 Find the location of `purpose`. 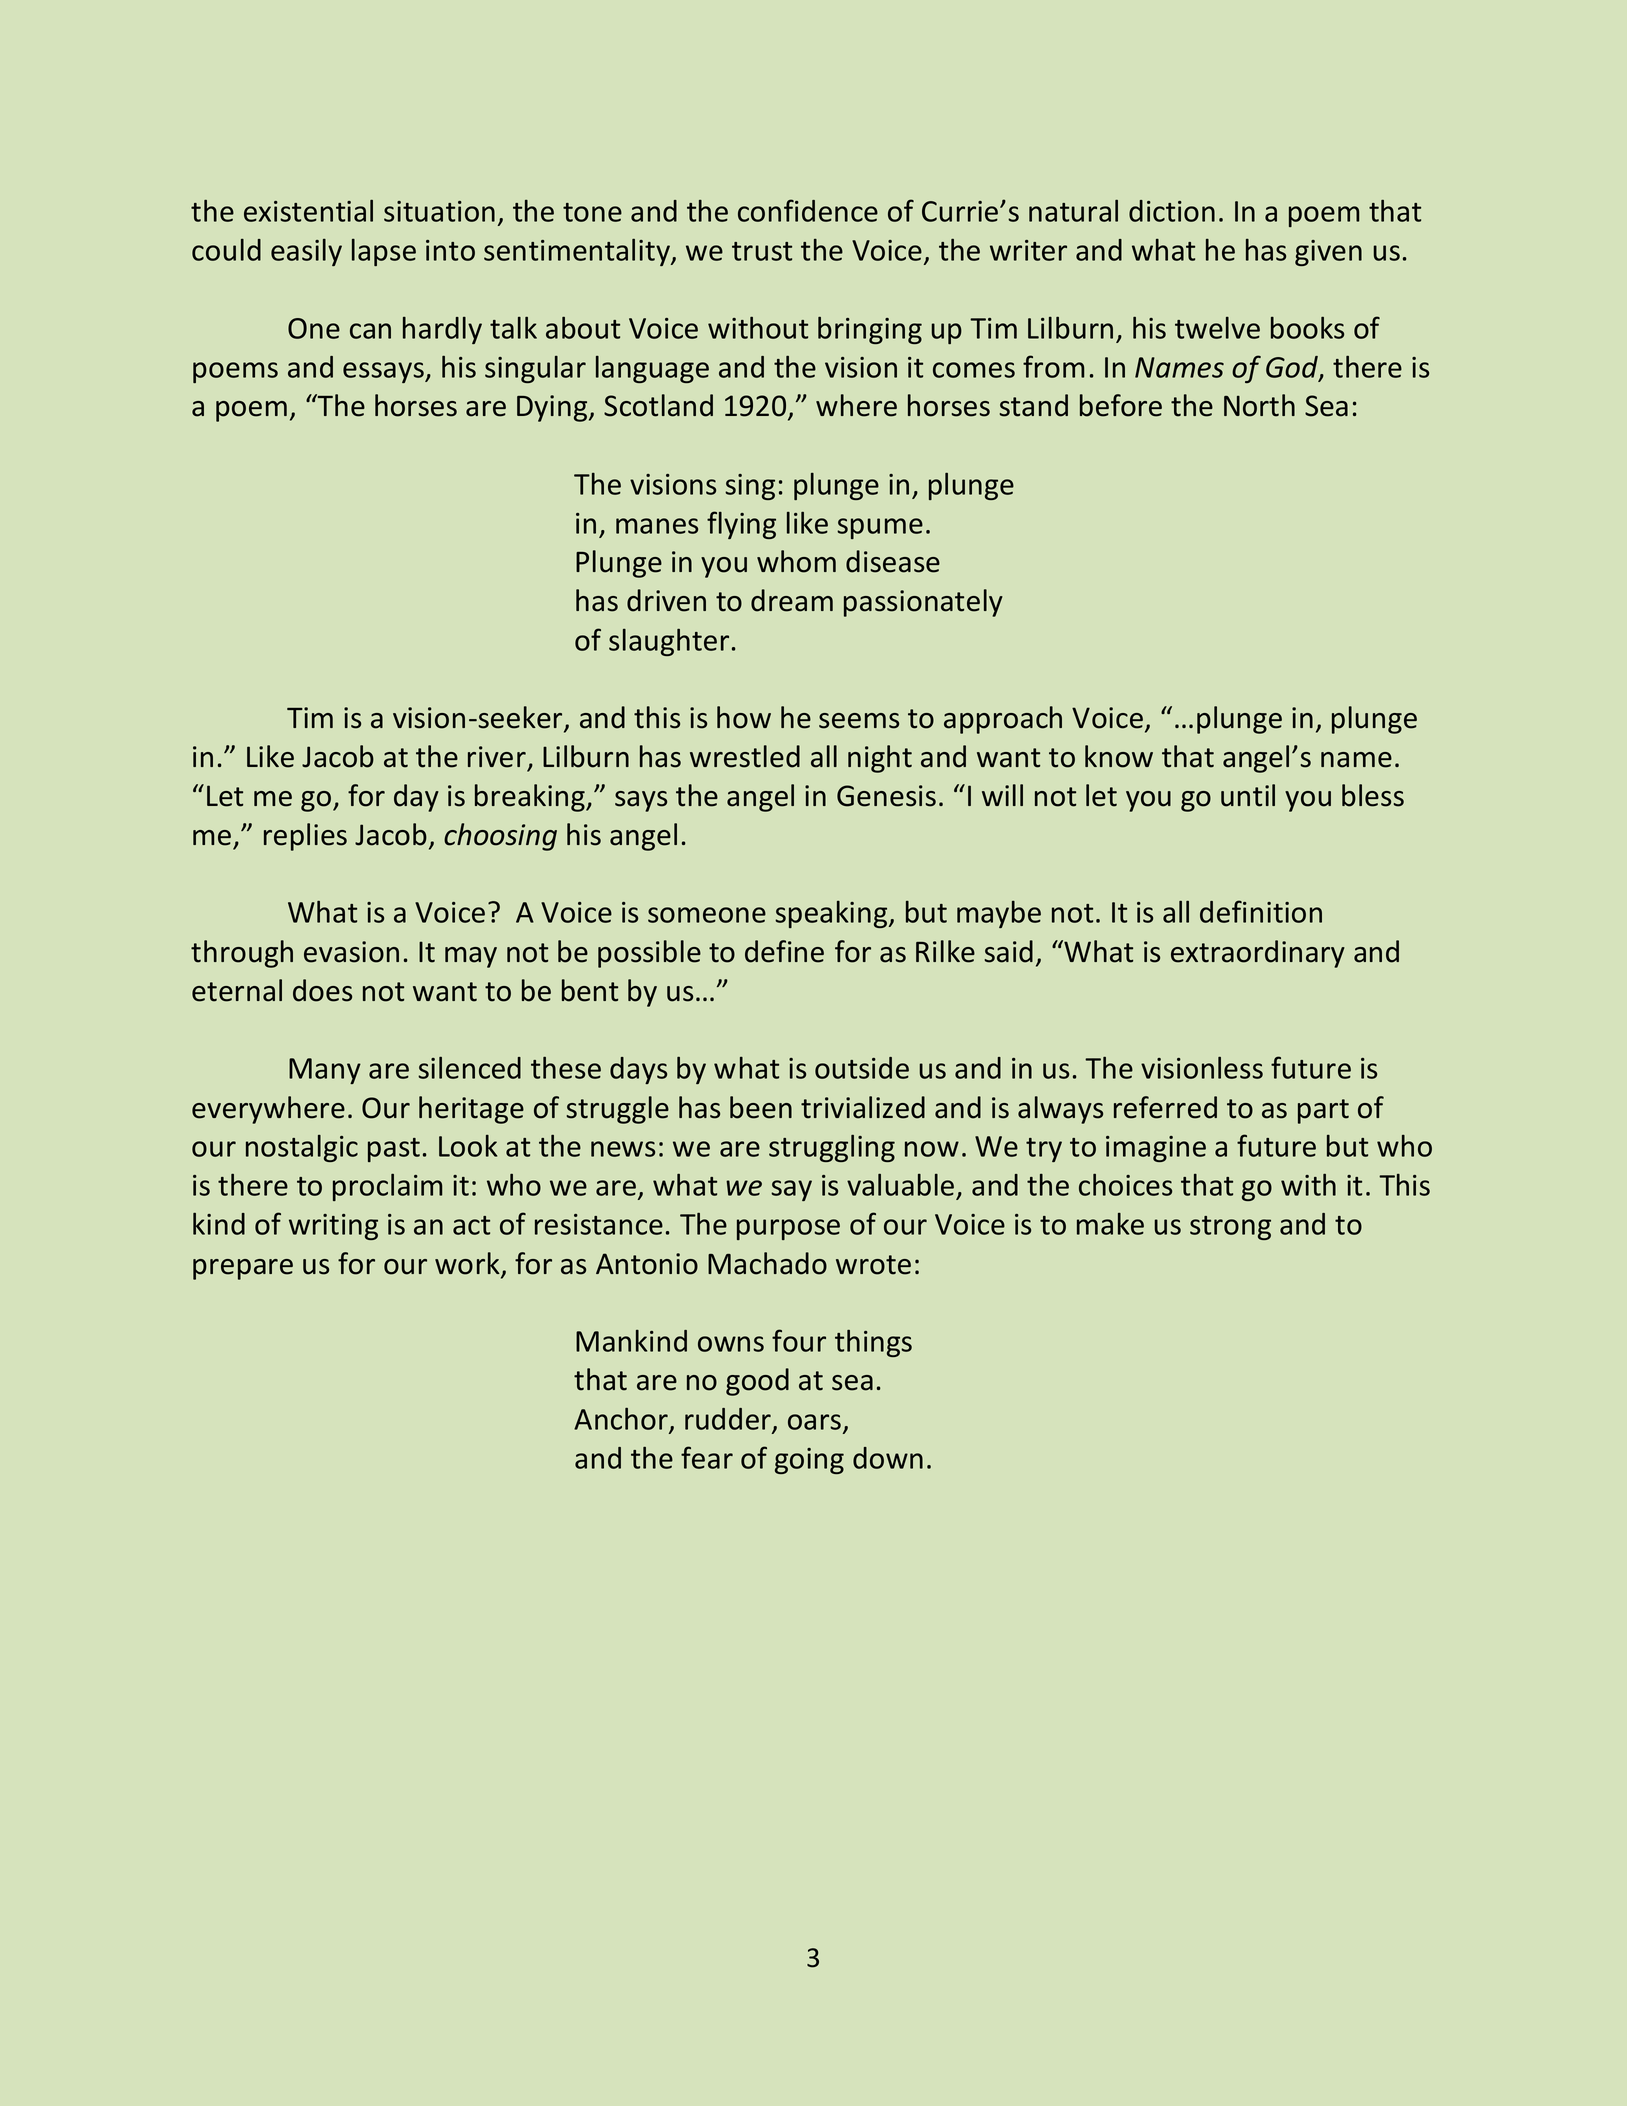

purpose is located at coordinates (788, 1229).
